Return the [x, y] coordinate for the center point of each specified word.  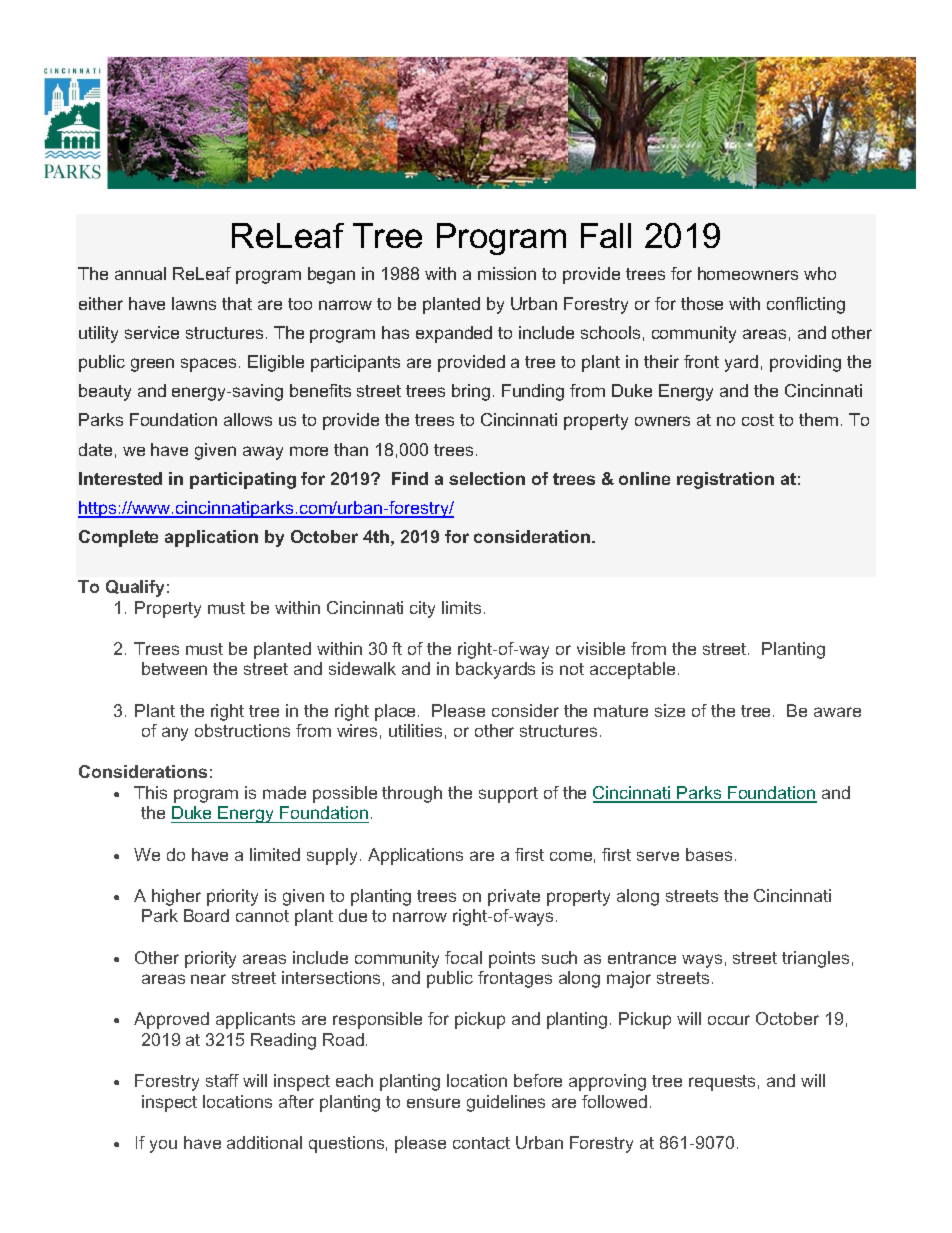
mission [507, 273]
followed [614, 1101]
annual [140, 273]
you [163, 1146]
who [820, 273]
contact [481, 1143]
